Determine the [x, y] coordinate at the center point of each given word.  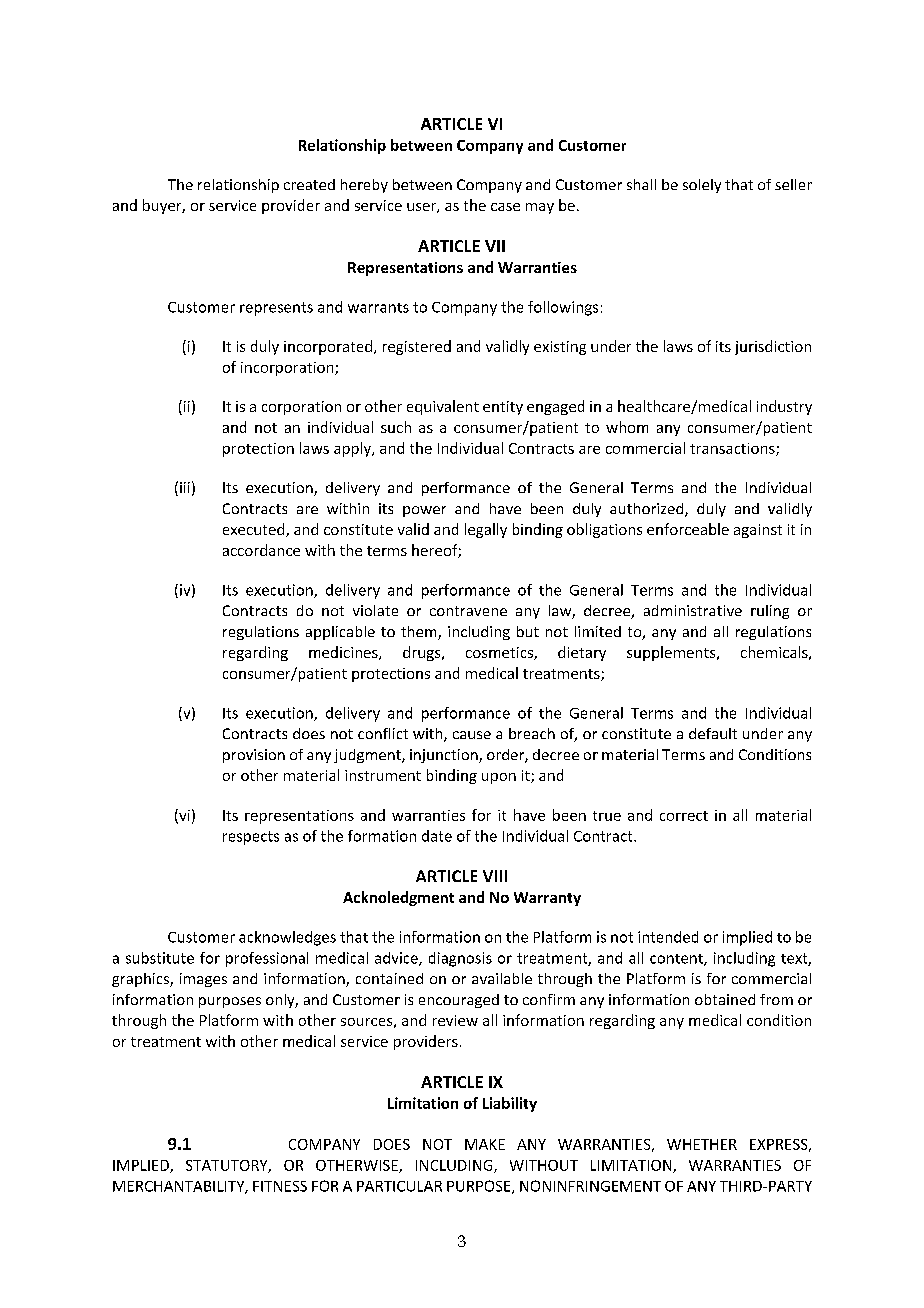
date [437, 836]
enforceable [688, 529]
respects [251, 838]
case [505, 207]
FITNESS [280, 1186]
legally [486, 530]
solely [702, 186]
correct [684, 816]
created [309, 184]
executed [255, 530]
